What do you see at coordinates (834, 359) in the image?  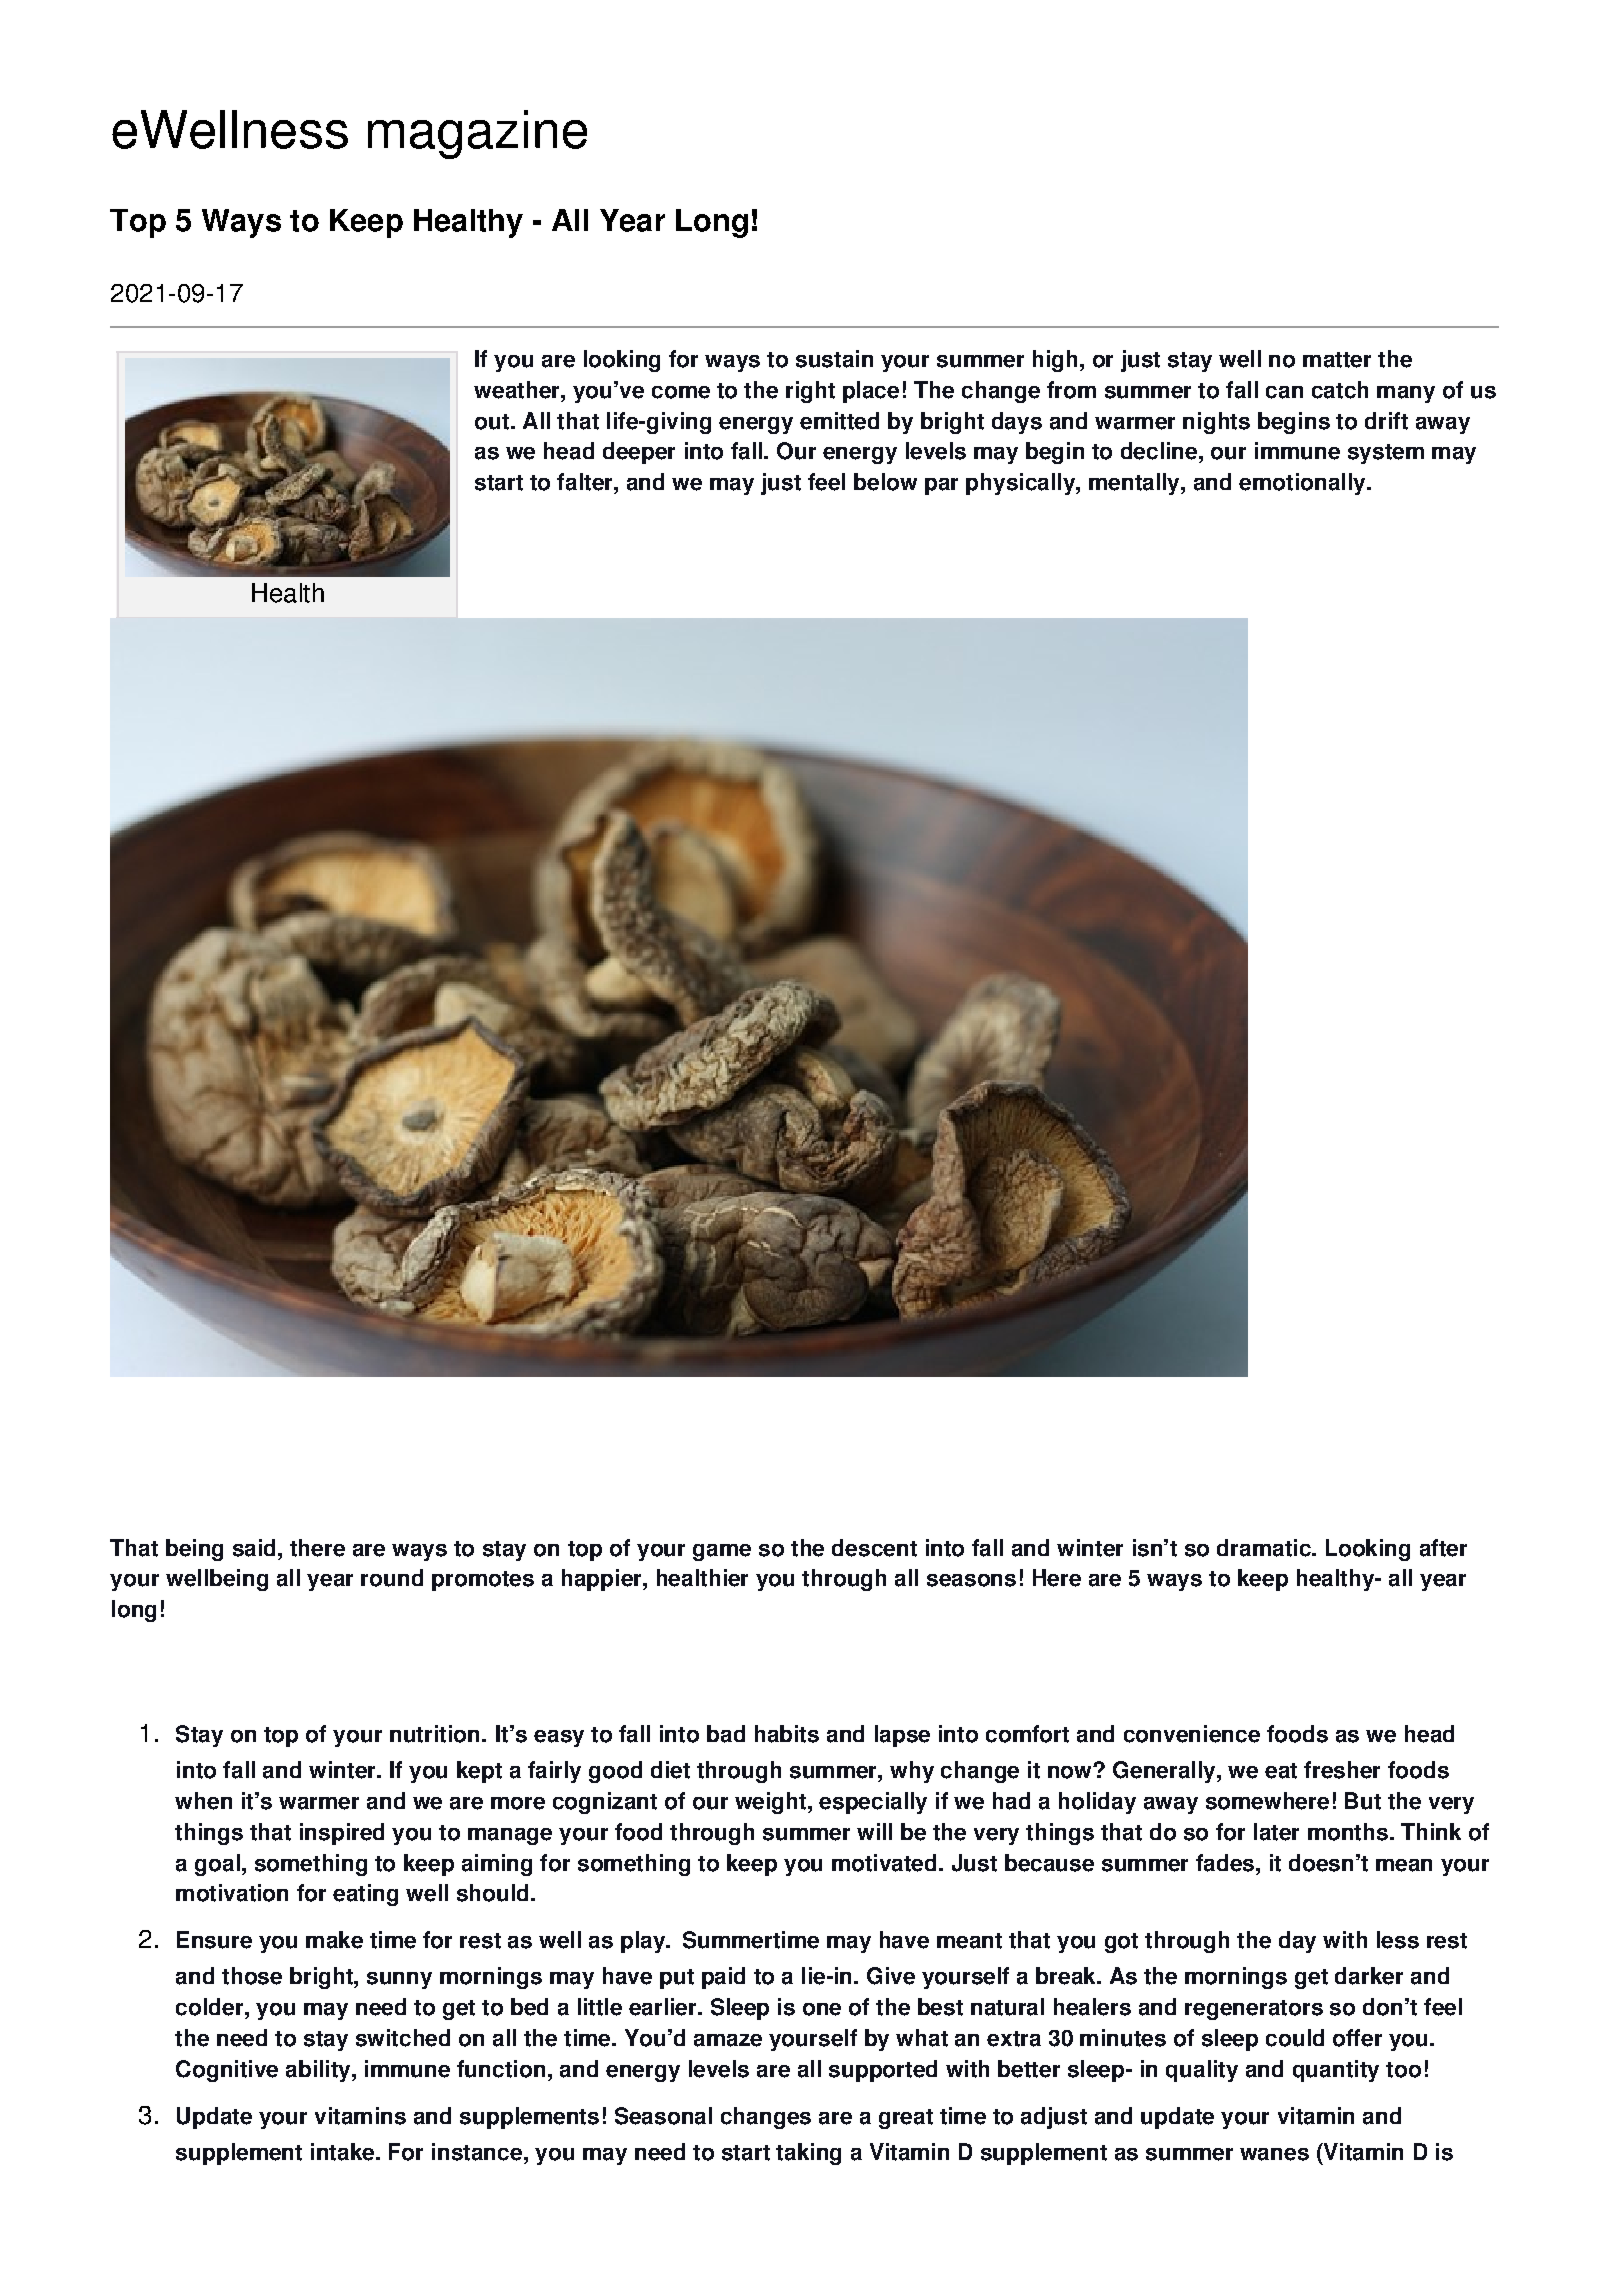 I see `sustain` at bounding box center [834, 359].
